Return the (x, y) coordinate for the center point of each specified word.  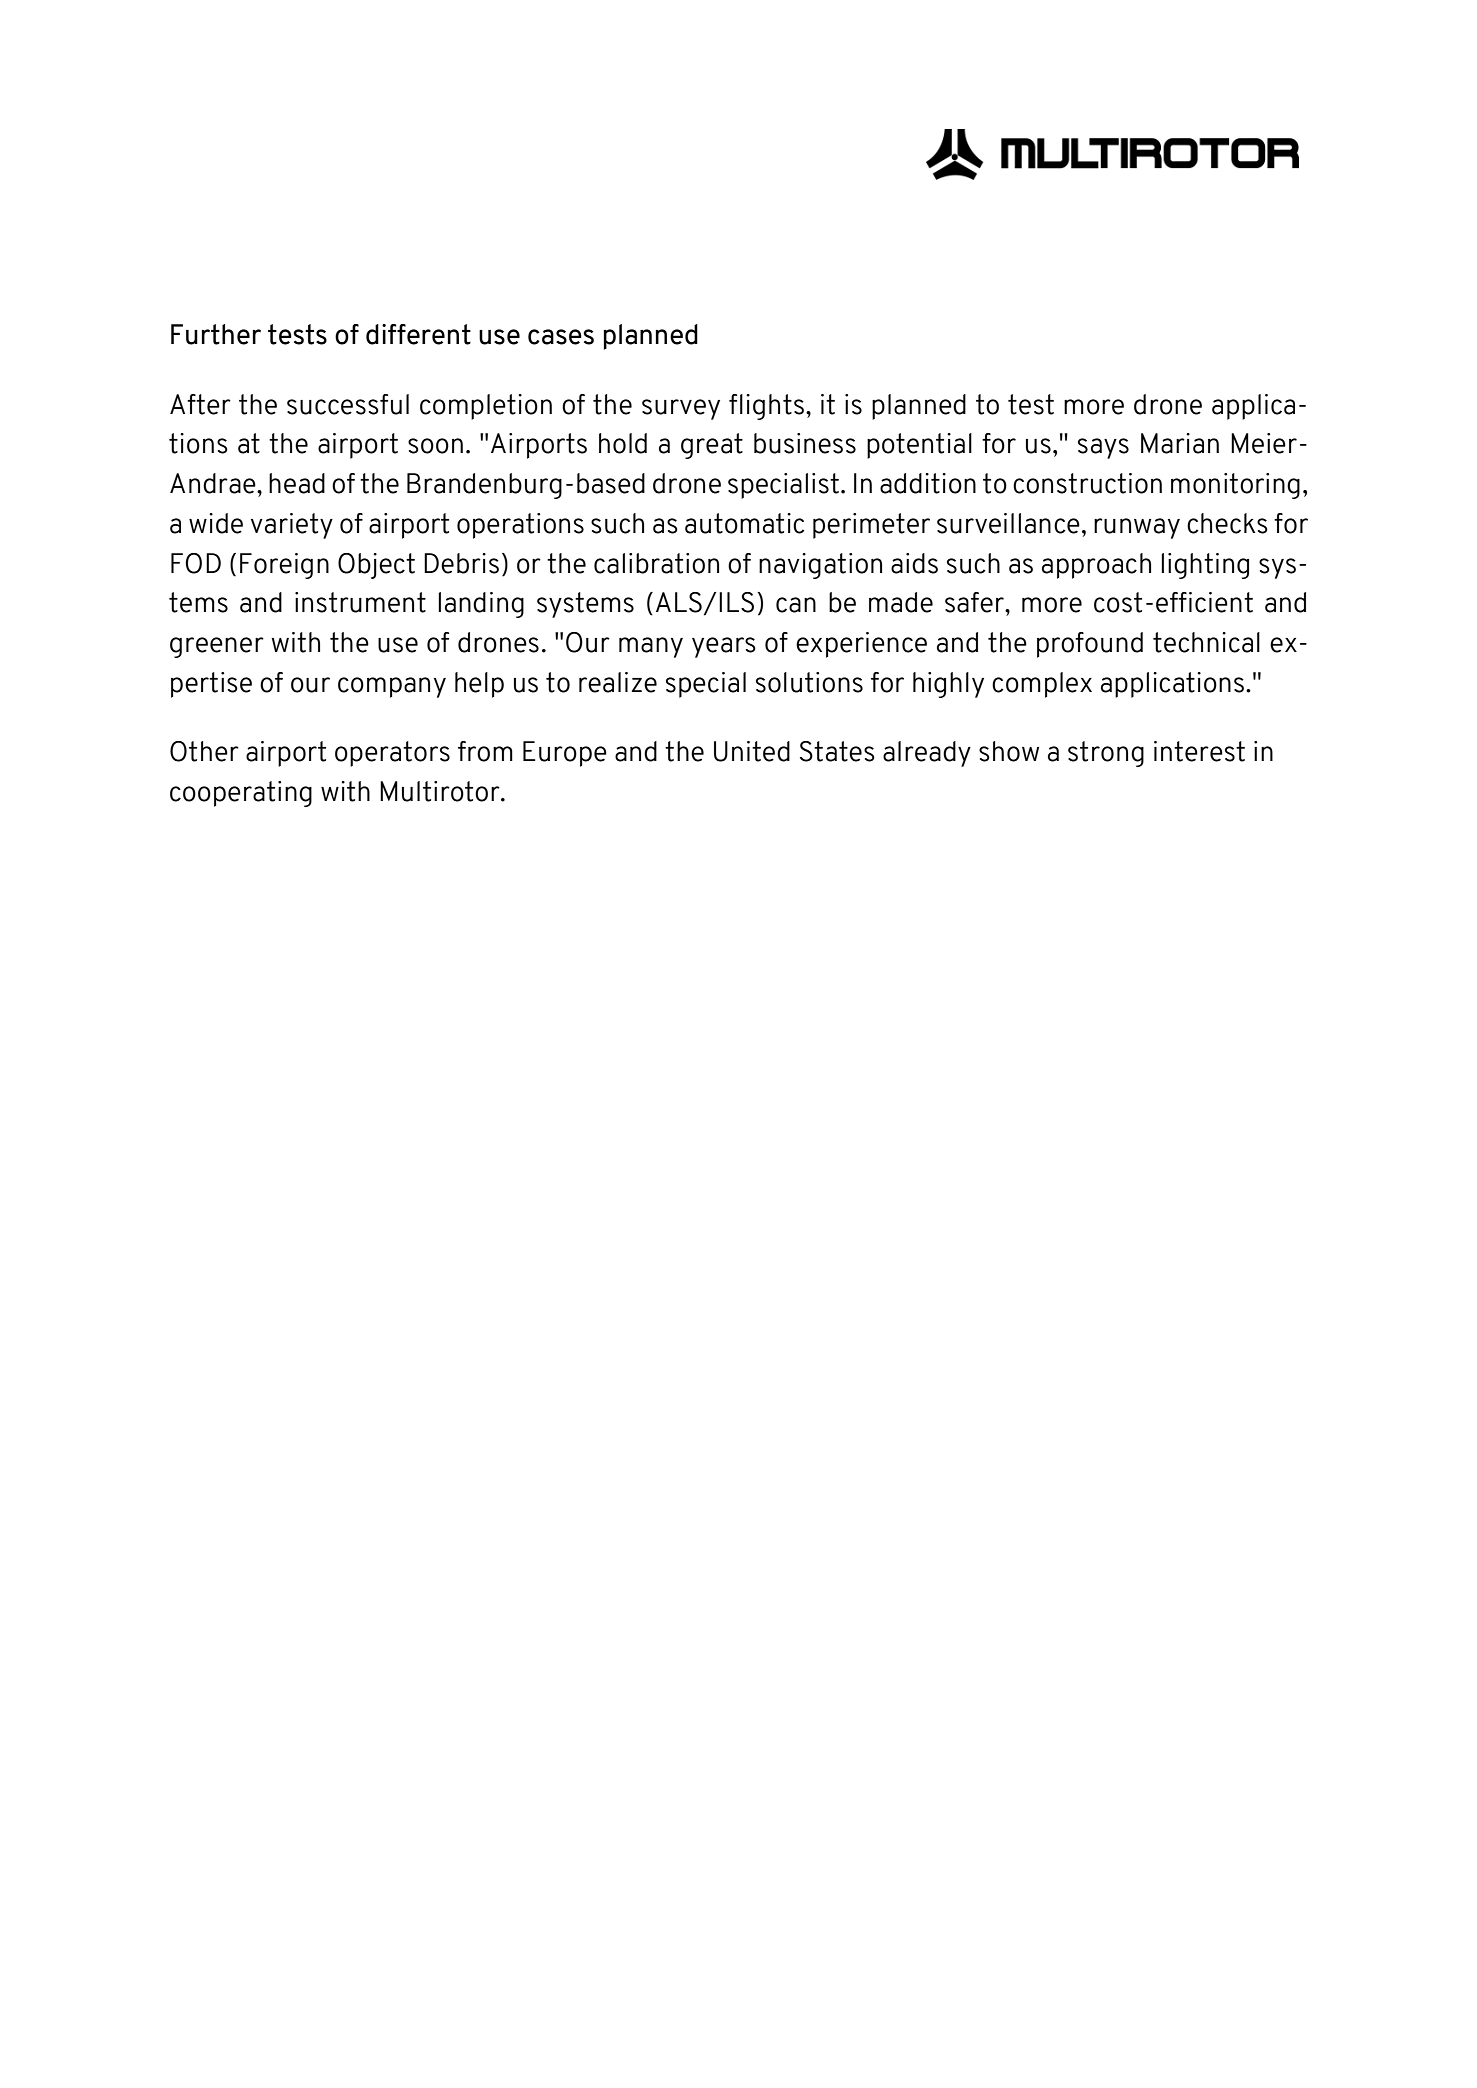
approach (1096, 566)
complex (1042, 685)
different (418, 334)
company (392, 687)
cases (561, 337)
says (1103, 448)
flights (766, 407)
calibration (656, 563)
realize (618, 682)
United (752, 751)
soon (435, 446)
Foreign (284, 566)
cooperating (241, 794)
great (712, 446)
